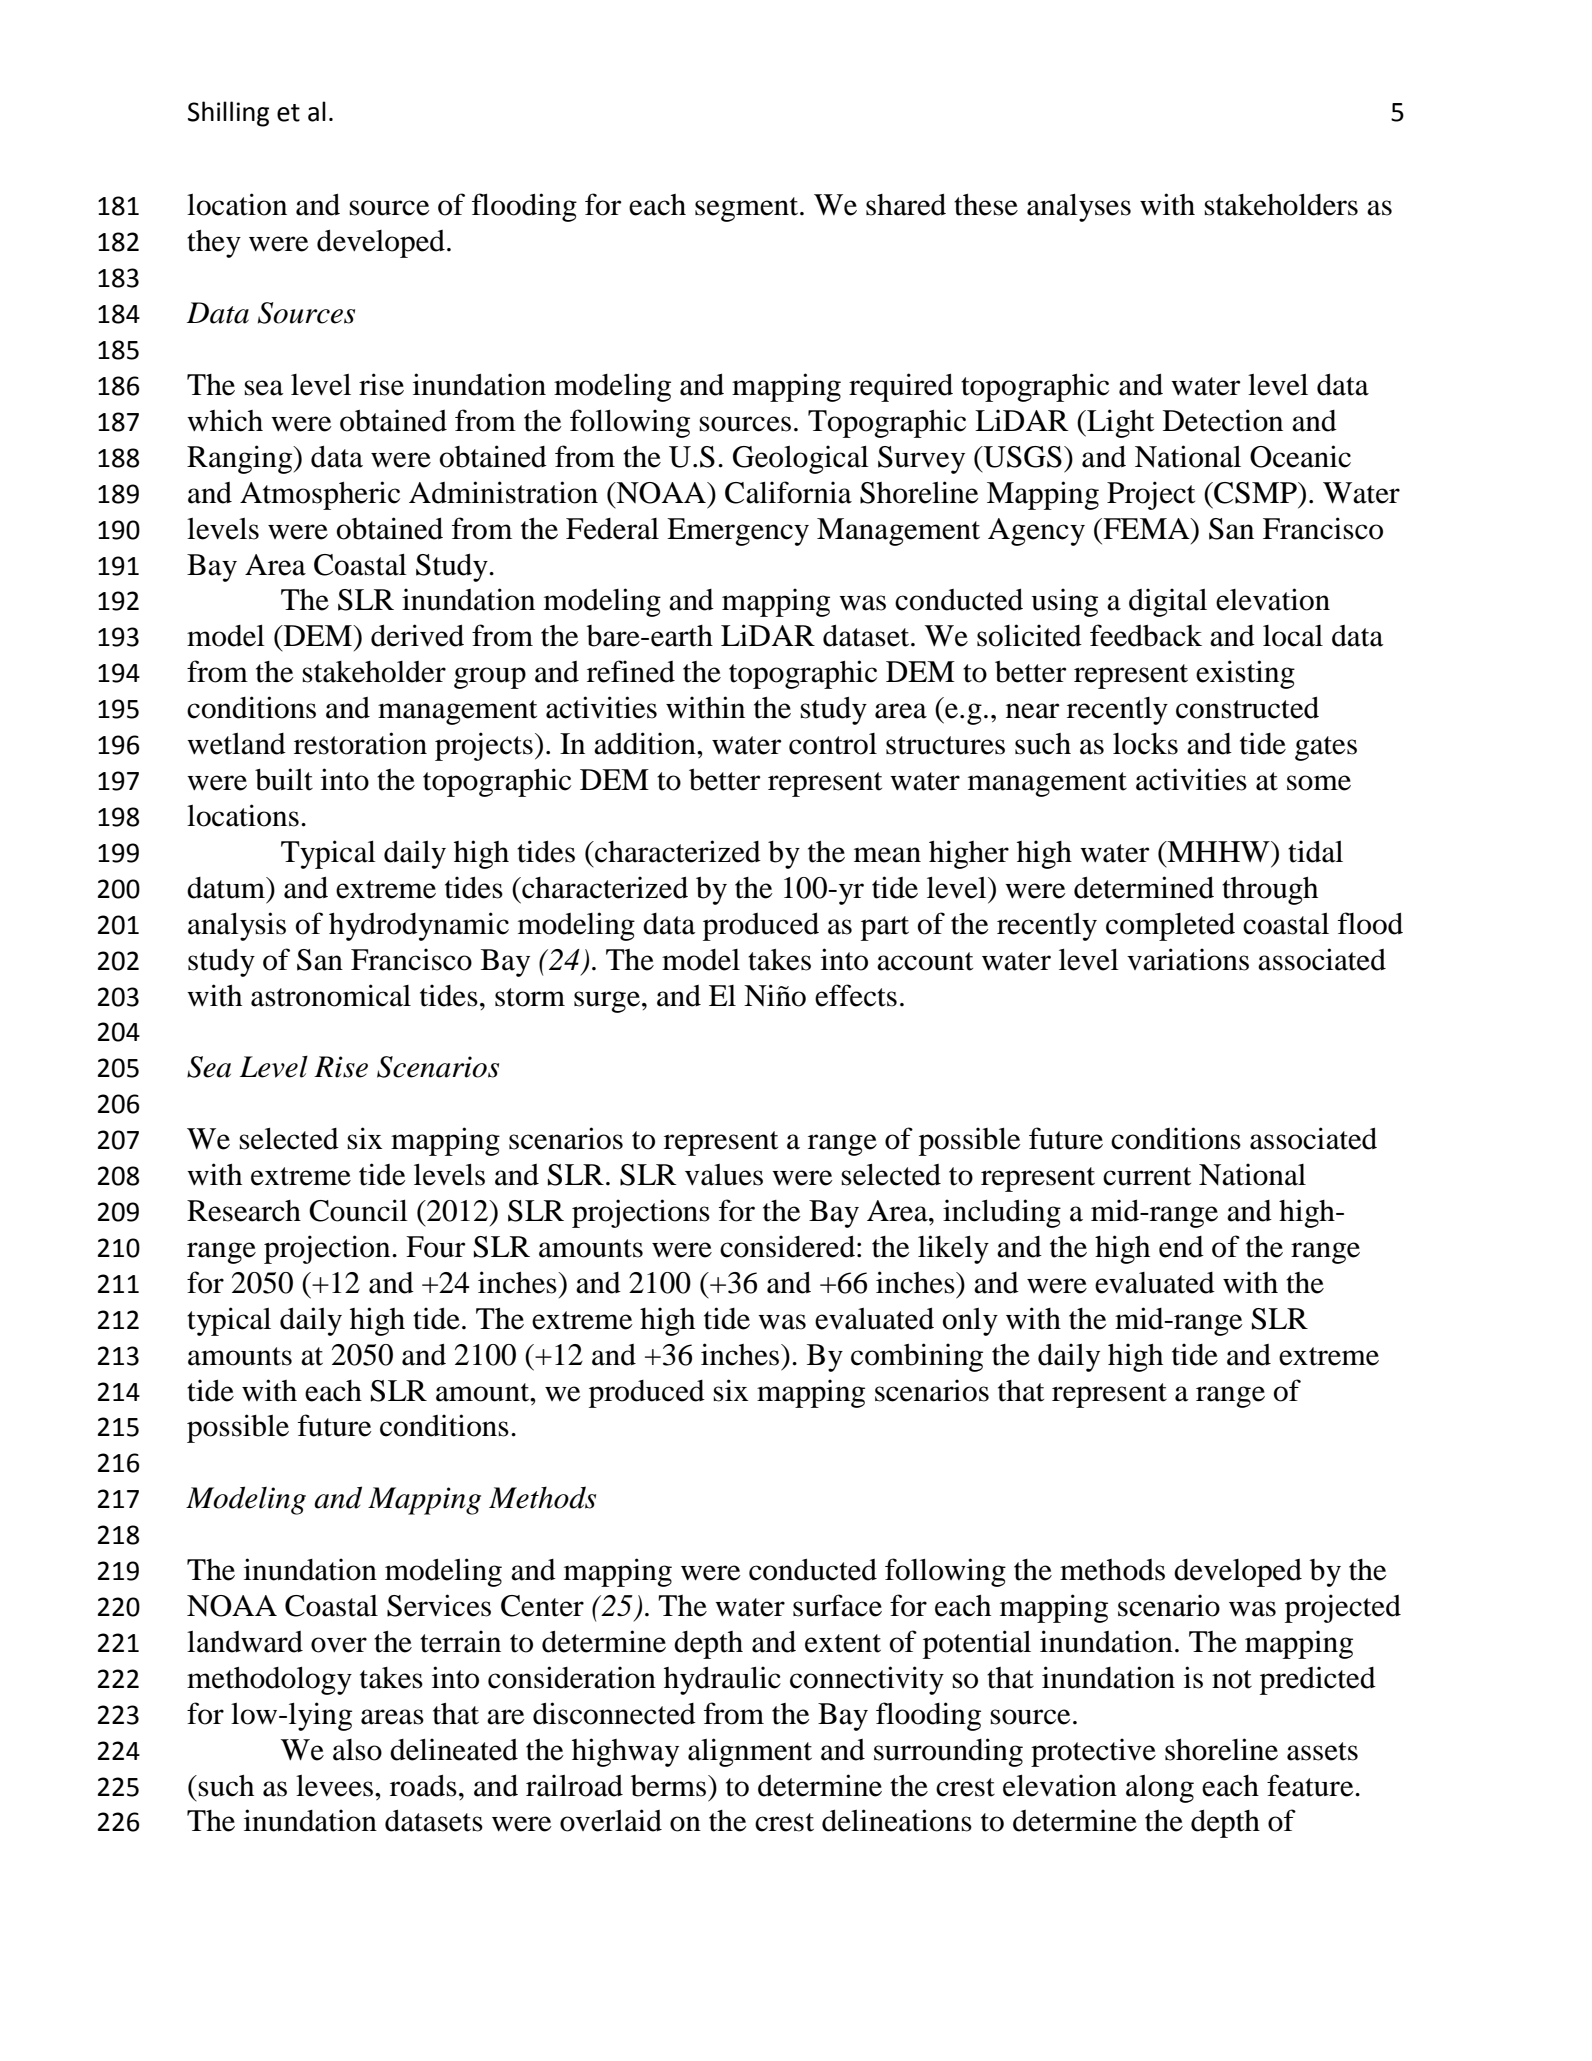 This screenshot has width=1592, height=2061. I want to click on Shilling, so click(228, 114).
